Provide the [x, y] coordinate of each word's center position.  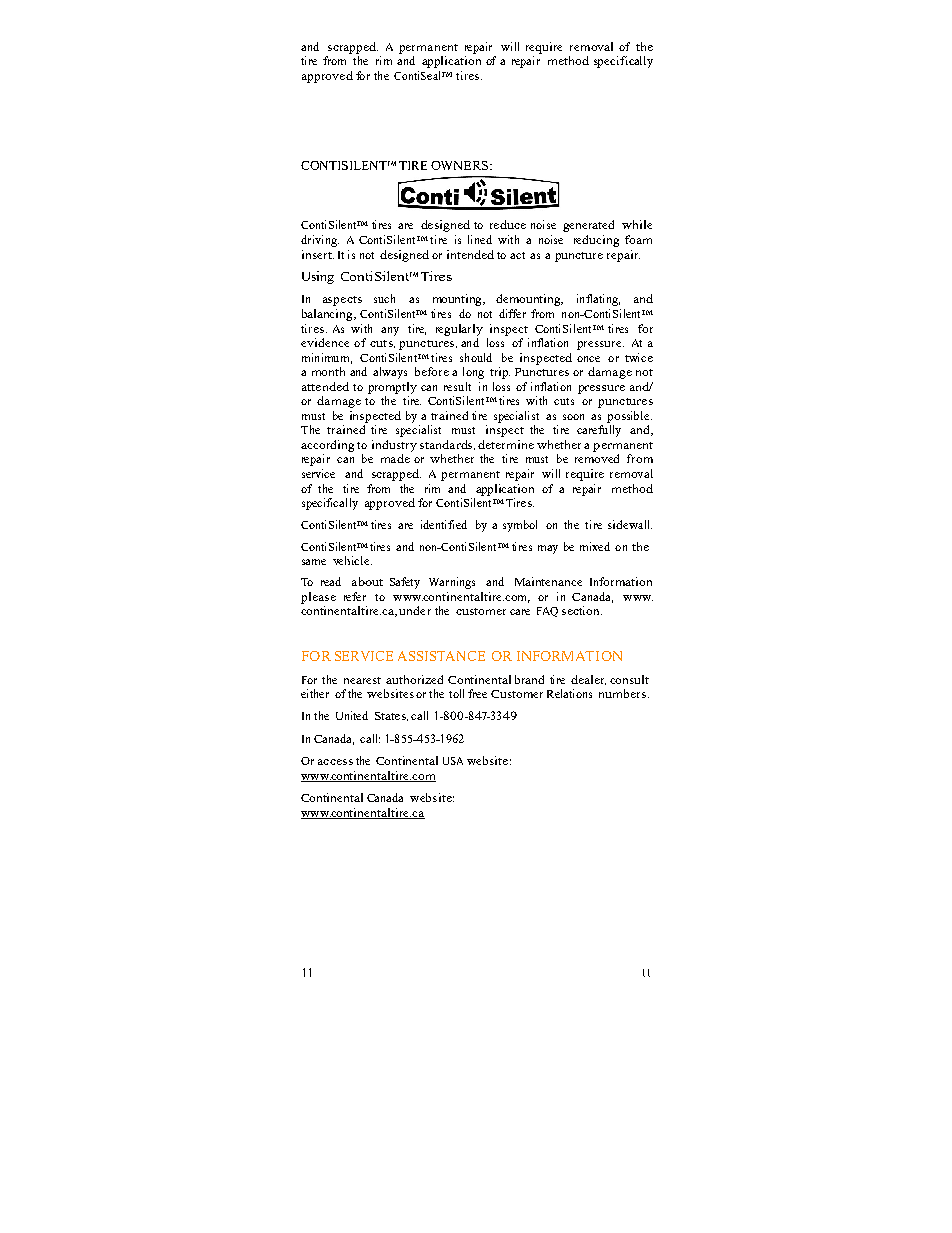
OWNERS [461, 165]
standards [447, 445]
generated [588, 226]
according [327, 446]
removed [597, 458]
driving [320, 241]
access [335, 762]
